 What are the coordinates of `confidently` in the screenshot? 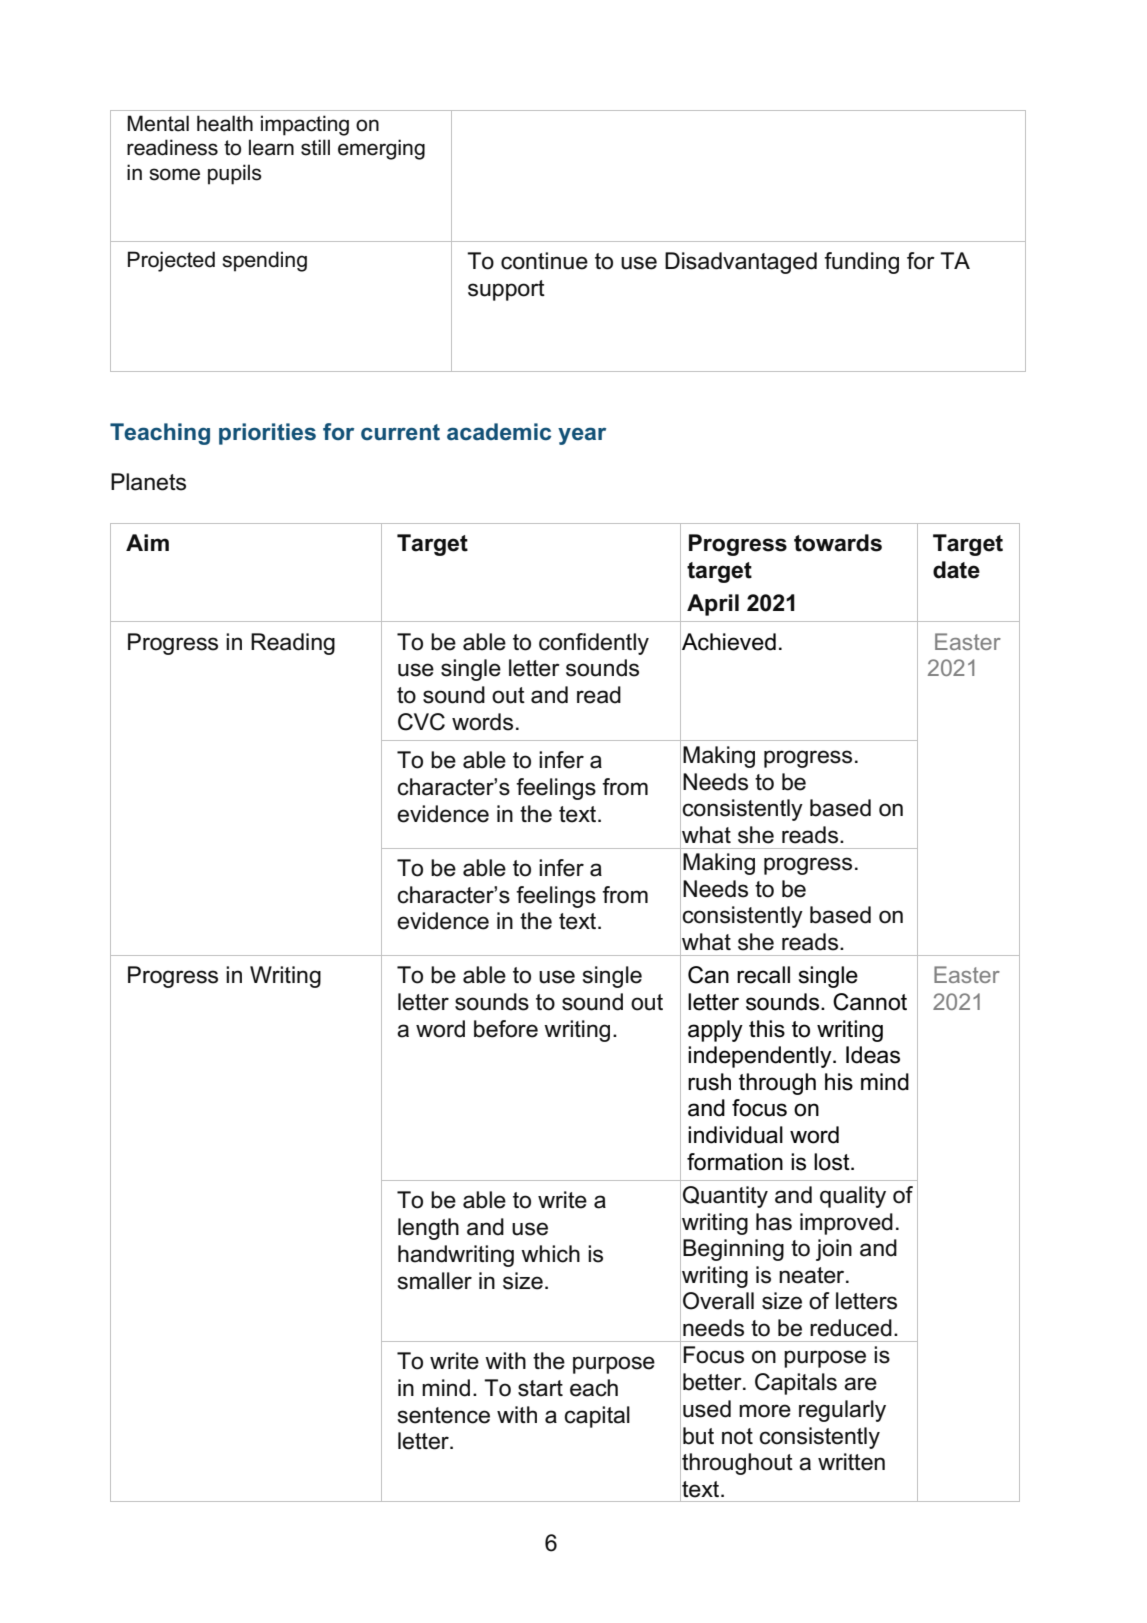 It's located at (594, 644).
